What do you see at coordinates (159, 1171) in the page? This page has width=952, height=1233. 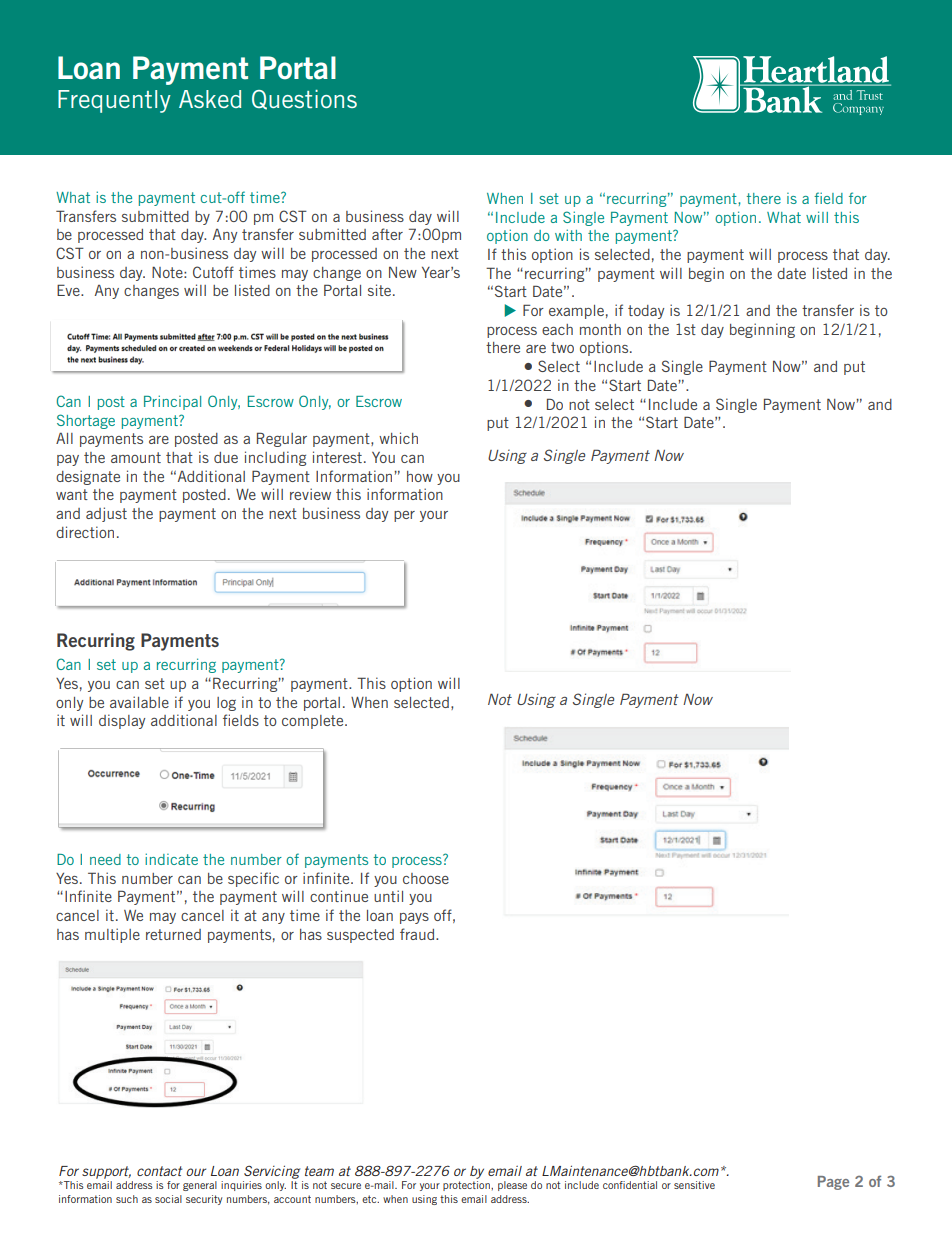 I see `contact` at bounding box center [159, 1171].
